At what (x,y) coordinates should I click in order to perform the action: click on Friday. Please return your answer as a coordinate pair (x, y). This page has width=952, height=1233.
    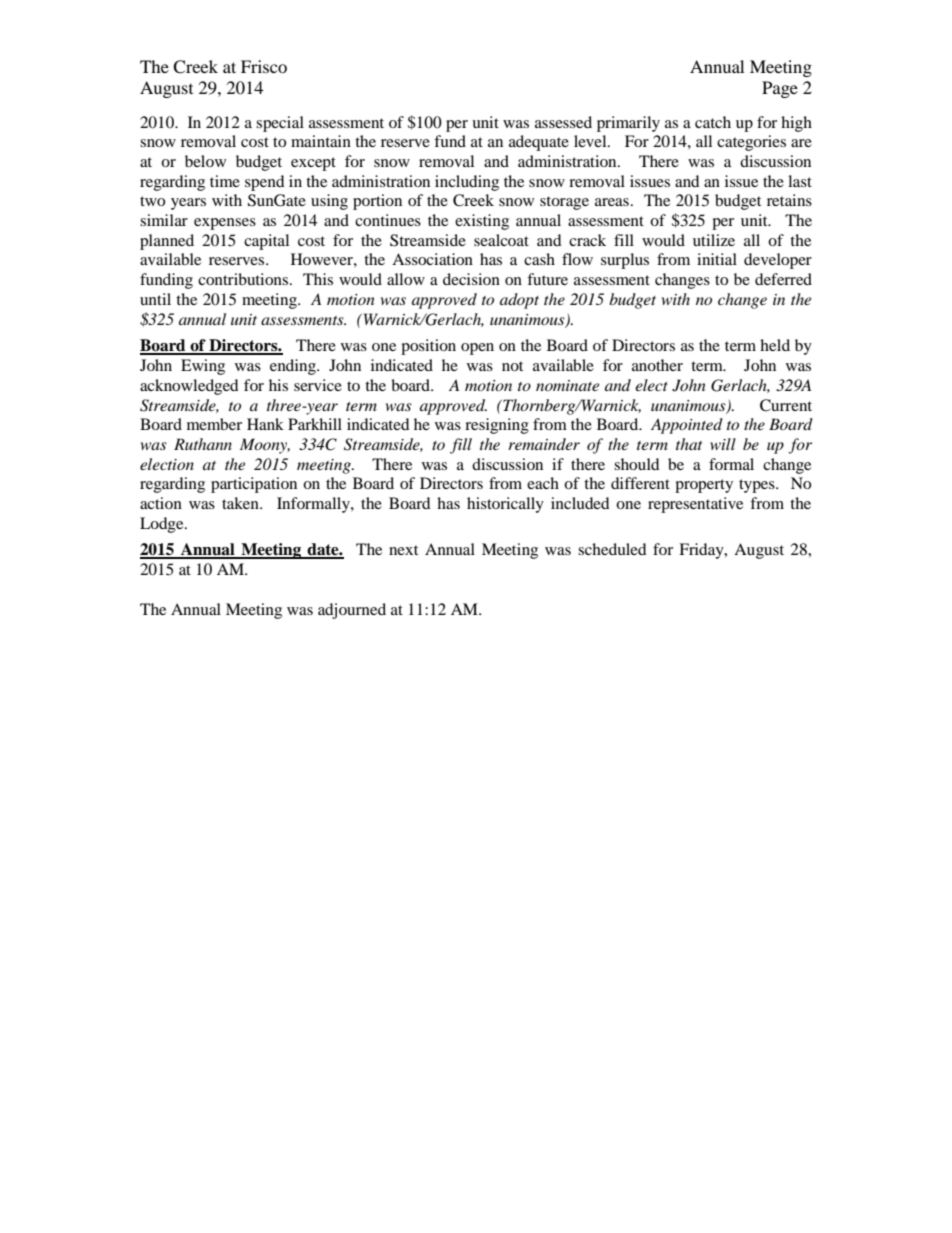
    Looking at the image, I should click on (702, 551).
